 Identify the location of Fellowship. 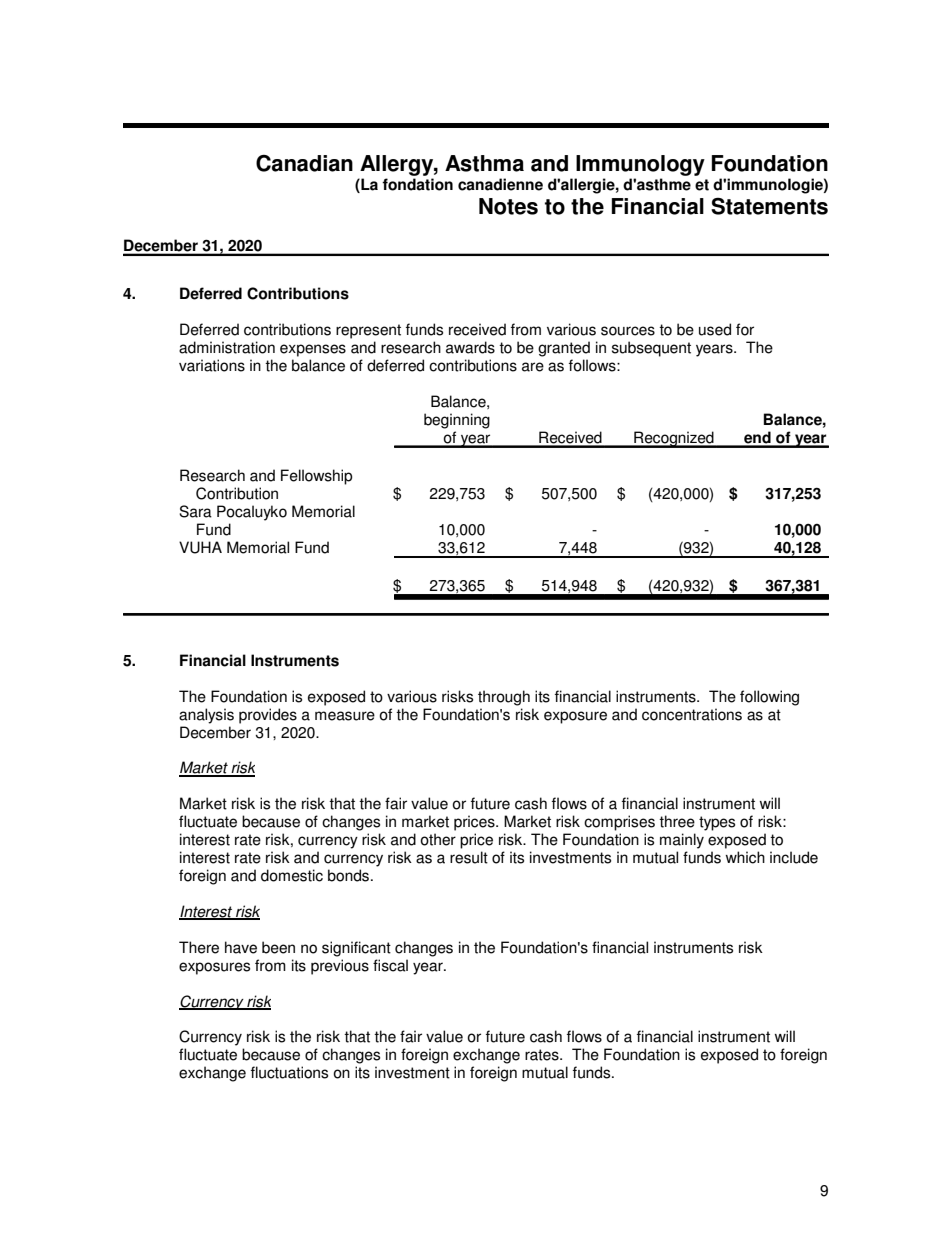
(316, 477).
